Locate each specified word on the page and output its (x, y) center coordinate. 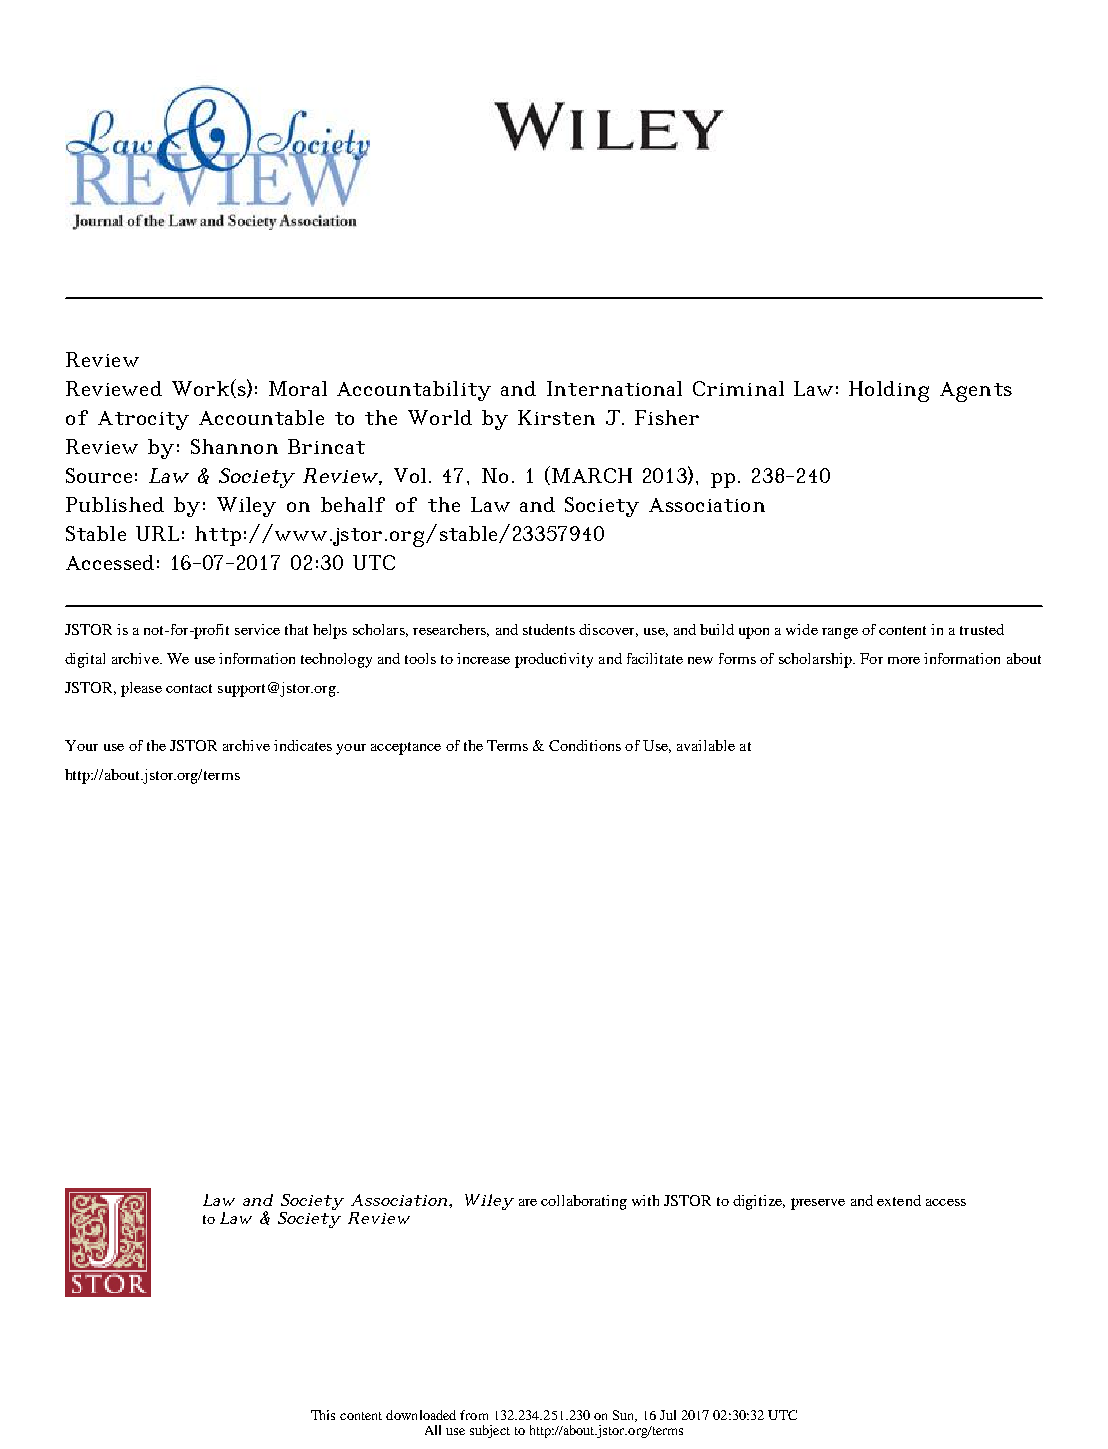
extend (899, 1200)
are (528, 1202)
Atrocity (143, 420)
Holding (889, 391)
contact (189, 688)
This (323, 1415)
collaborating (584, 1202)
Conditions (585, 745)
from (474, 1415)
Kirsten (556, 417)
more (904, 660)
